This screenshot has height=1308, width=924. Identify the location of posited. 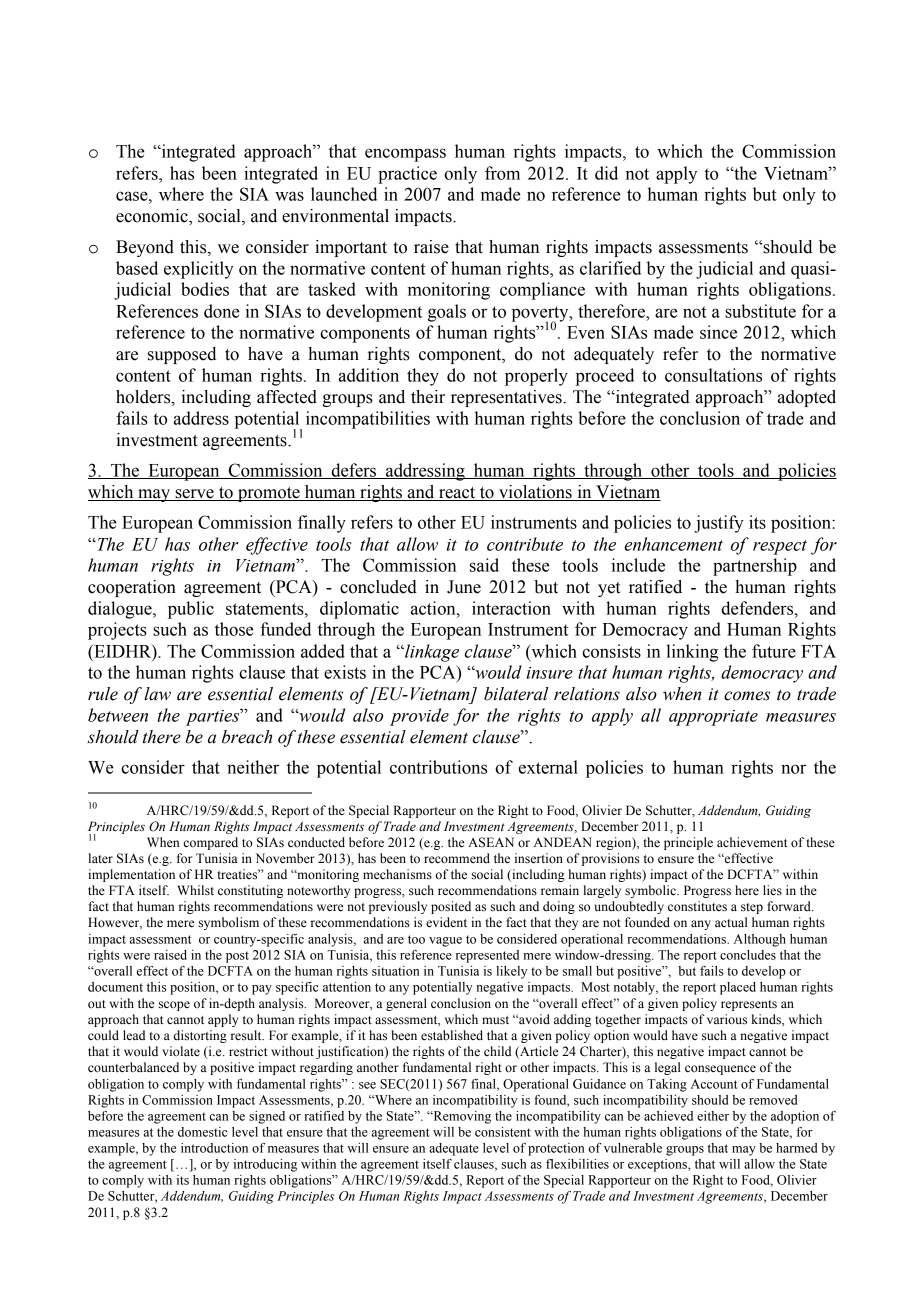
(451, 907).
